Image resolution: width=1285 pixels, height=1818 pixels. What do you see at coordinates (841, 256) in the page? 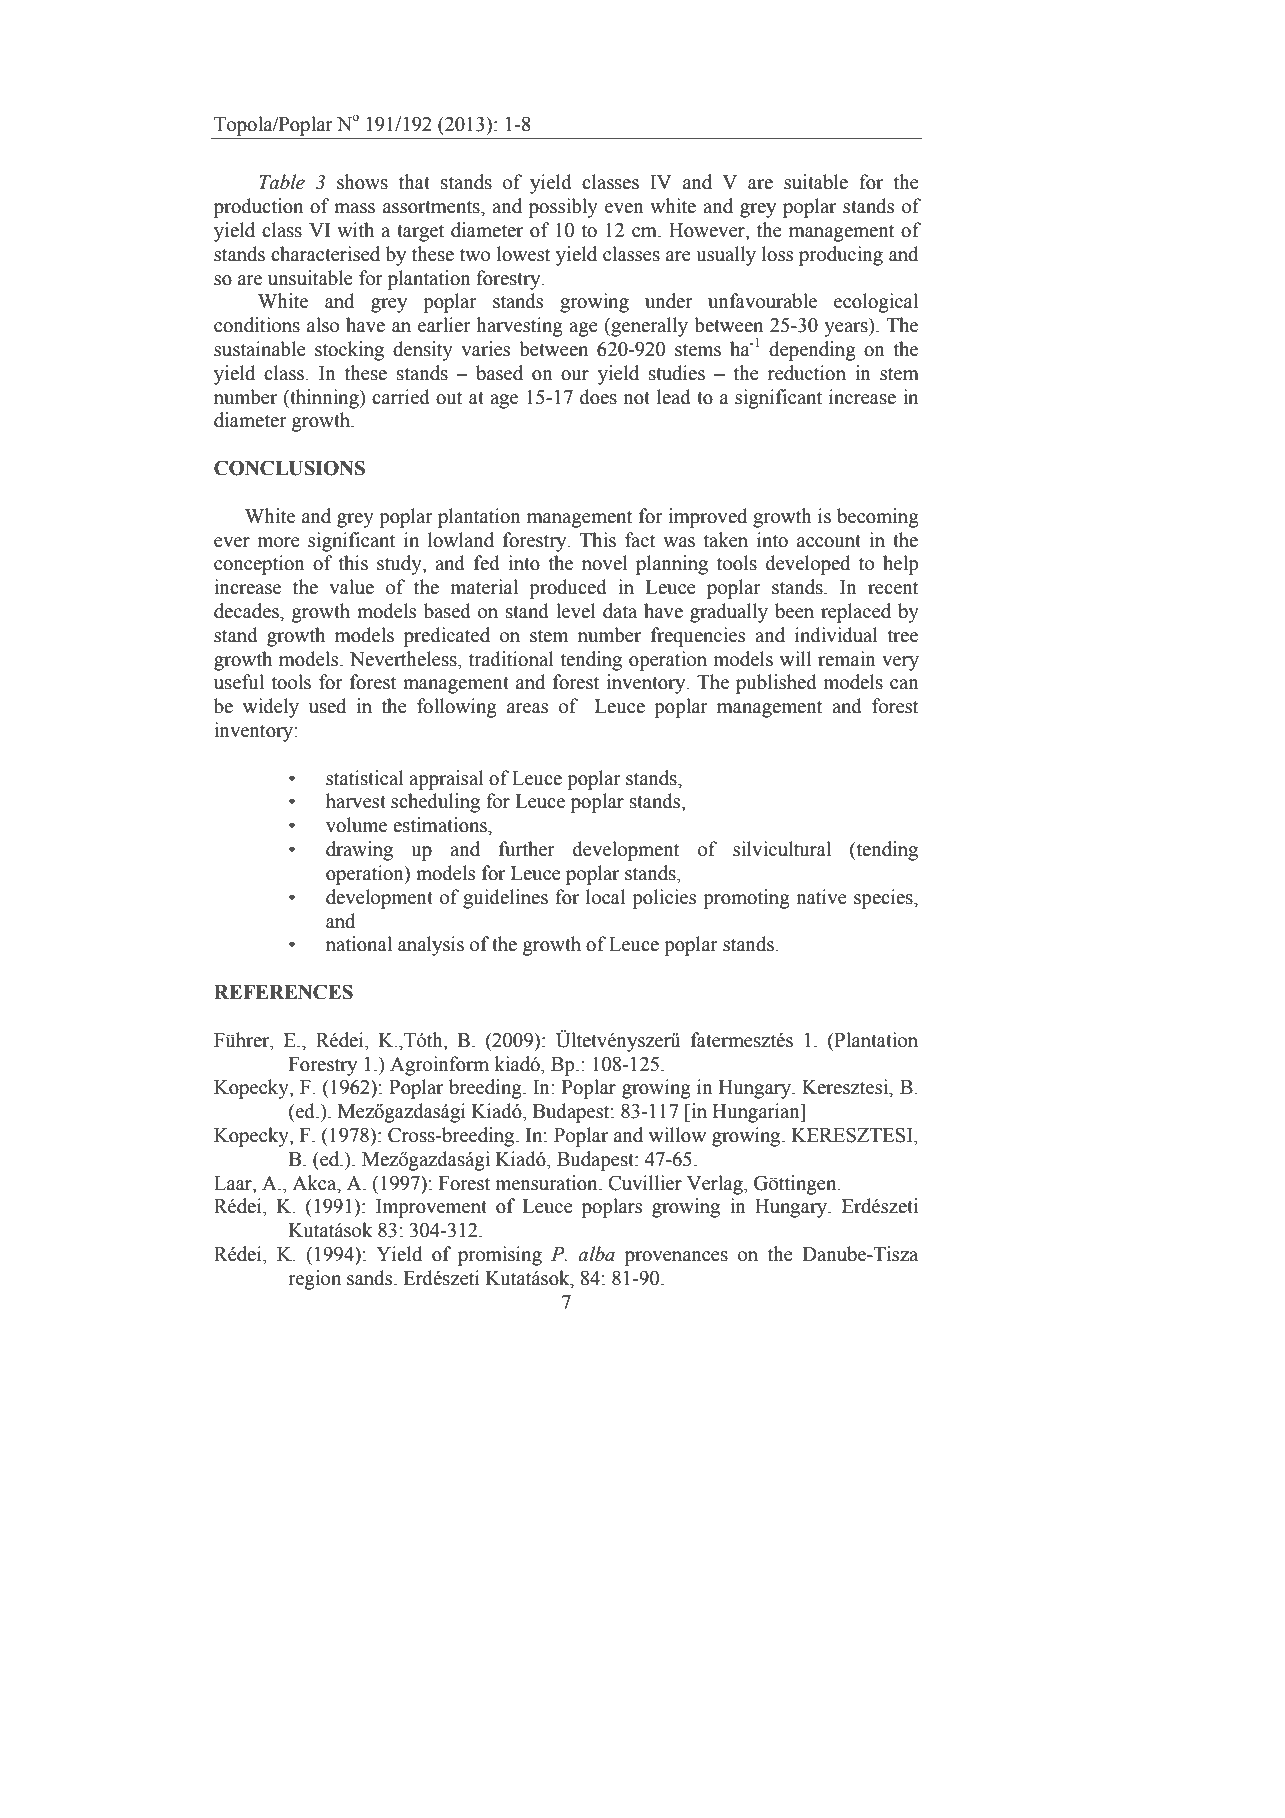
I see `producing` at bounding box center [841, 256].
